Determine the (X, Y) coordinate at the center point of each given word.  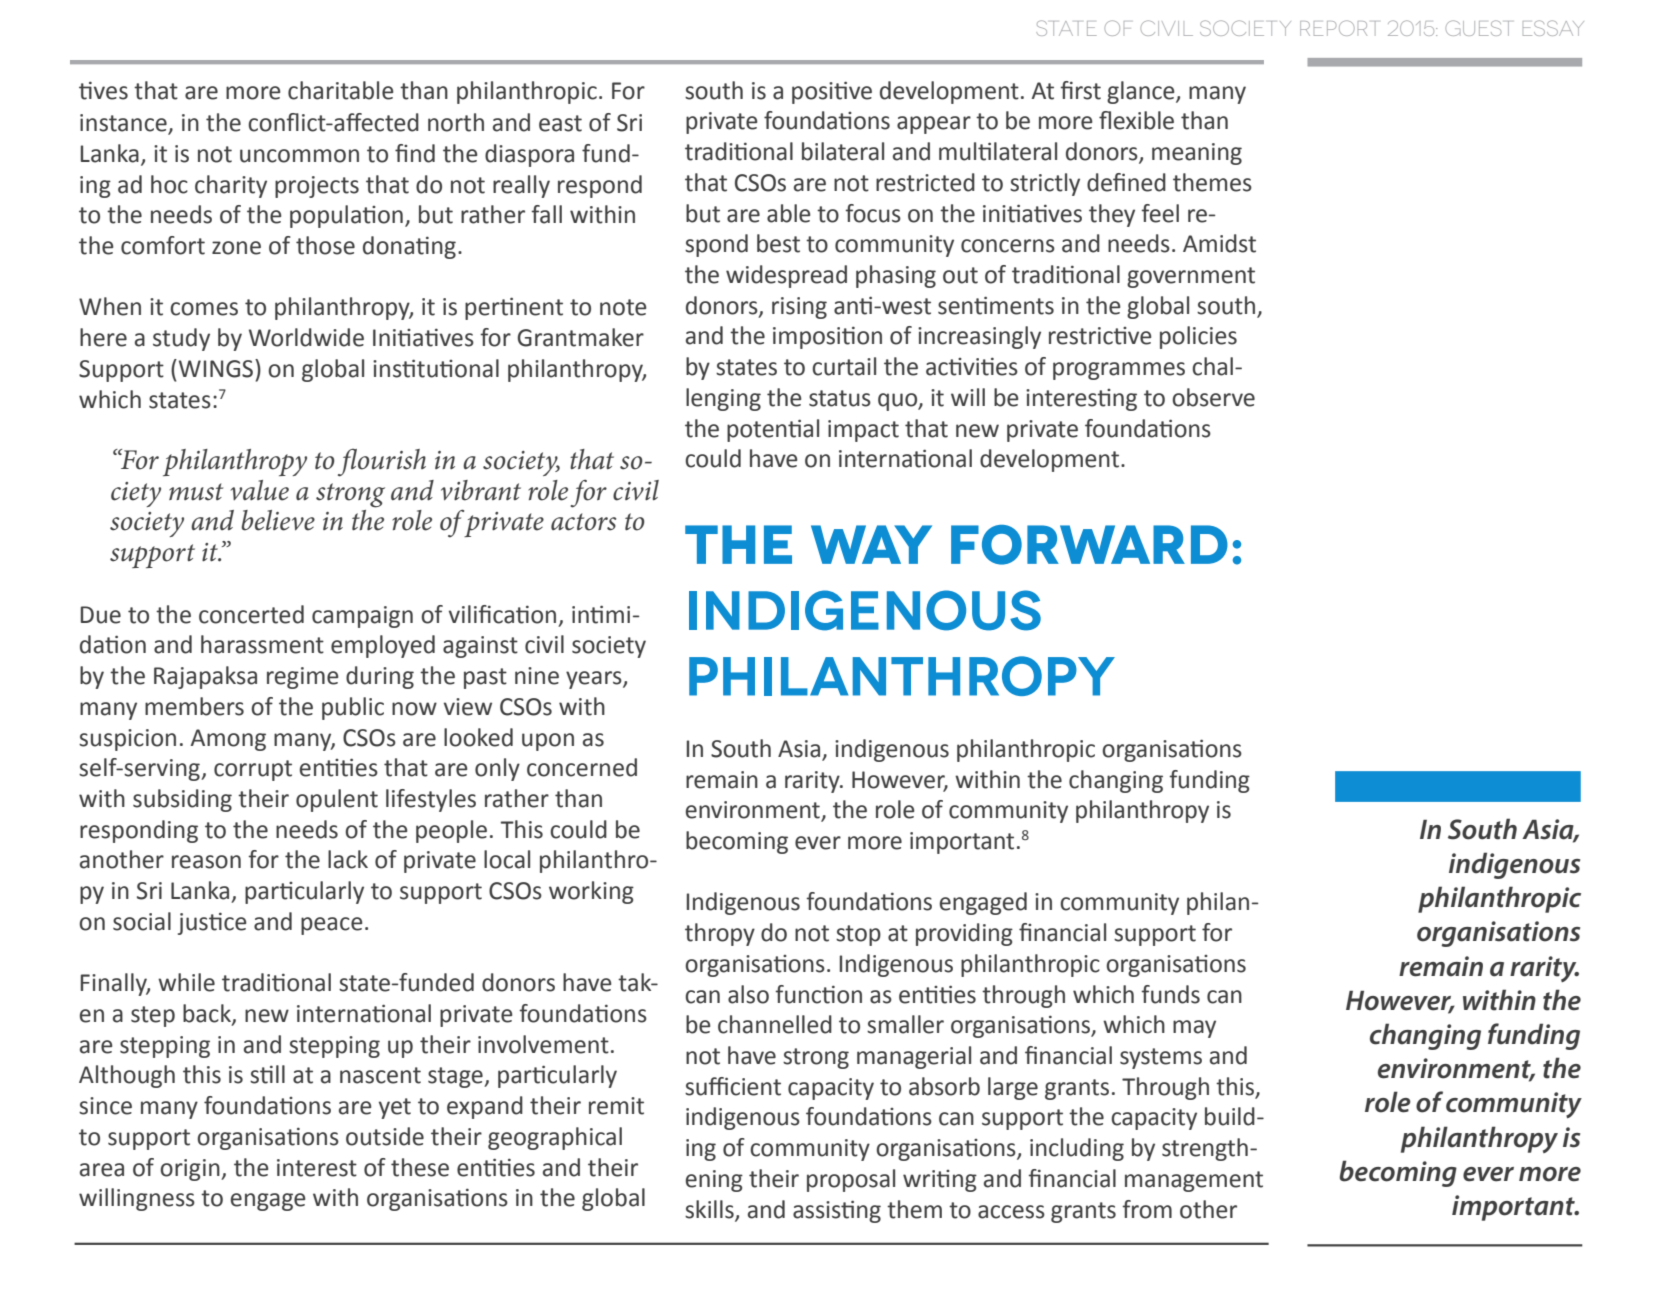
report (1338, 28)
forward (1089, 545)
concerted (251, 614)
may (1194, 1029)
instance (124, 124)
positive (832, 92)
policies (1198, 337)
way (871, 544)
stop (858, 935)
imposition (827, 337)
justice (212, 923)
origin (191, 1170)
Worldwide (306, 337)
